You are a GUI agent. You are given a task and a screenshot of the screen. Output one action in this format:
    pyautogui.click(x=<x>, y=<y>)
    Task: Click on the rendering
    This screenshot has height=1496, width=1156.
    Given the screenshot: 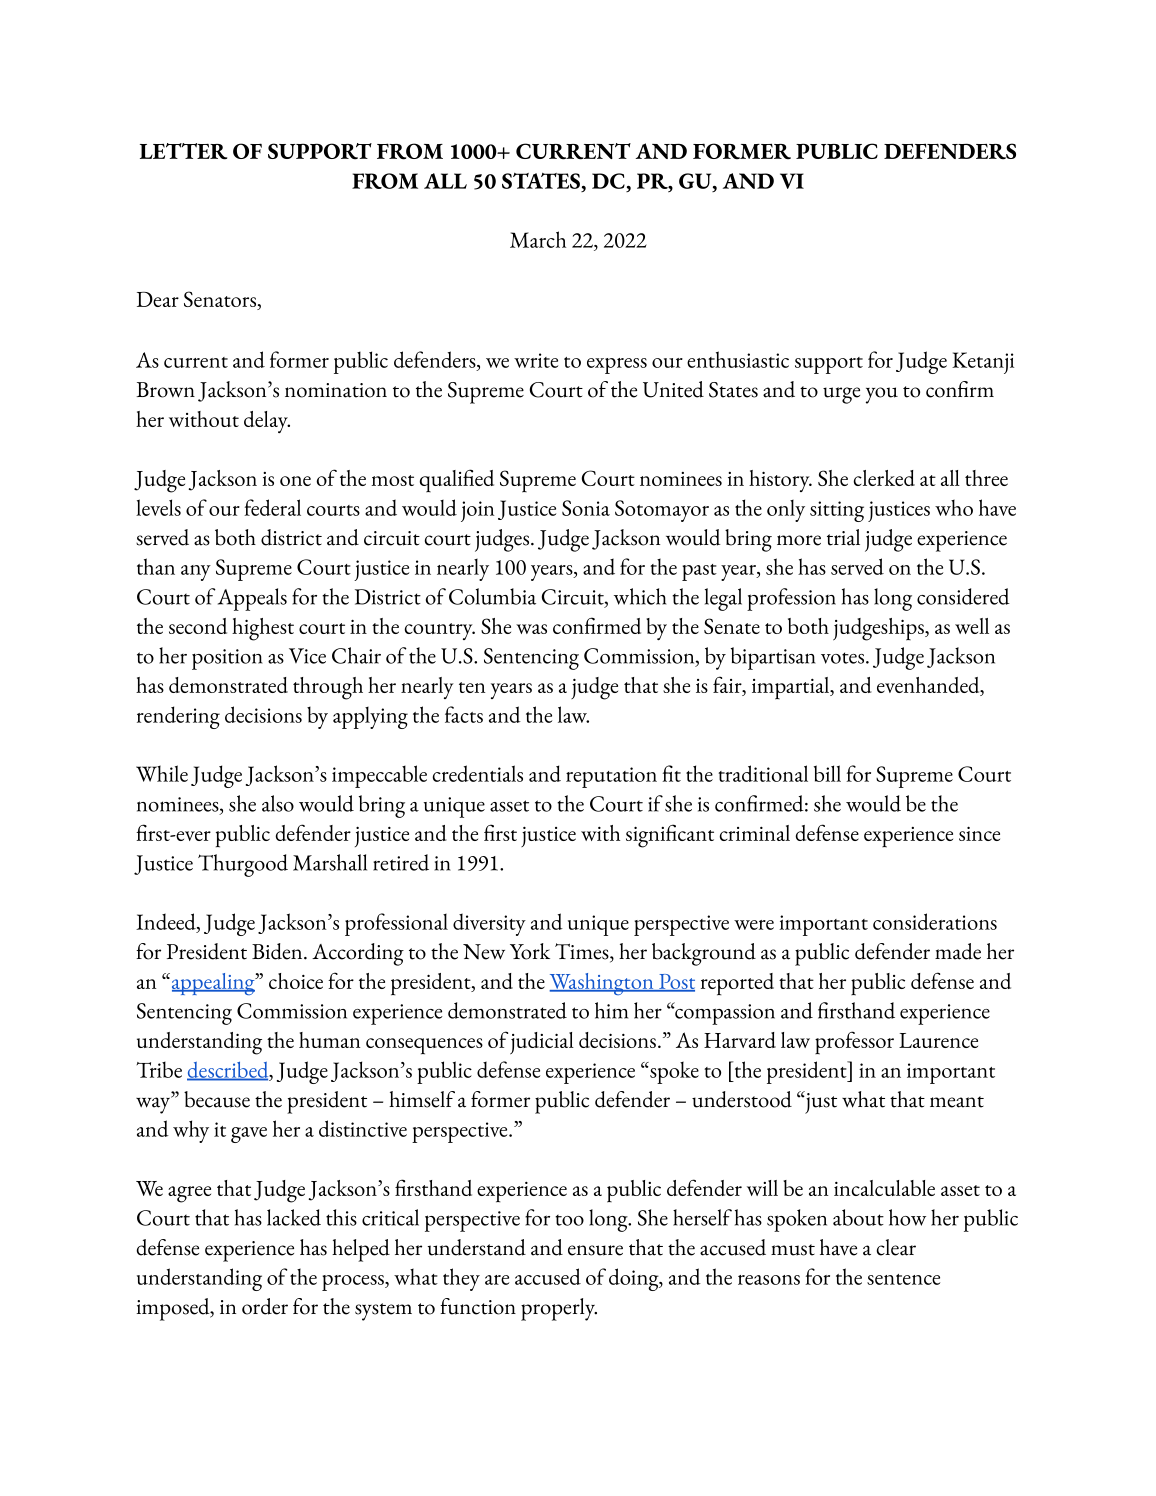 What is the action you would take?
    pyautogui.click(x=178, y=717)
